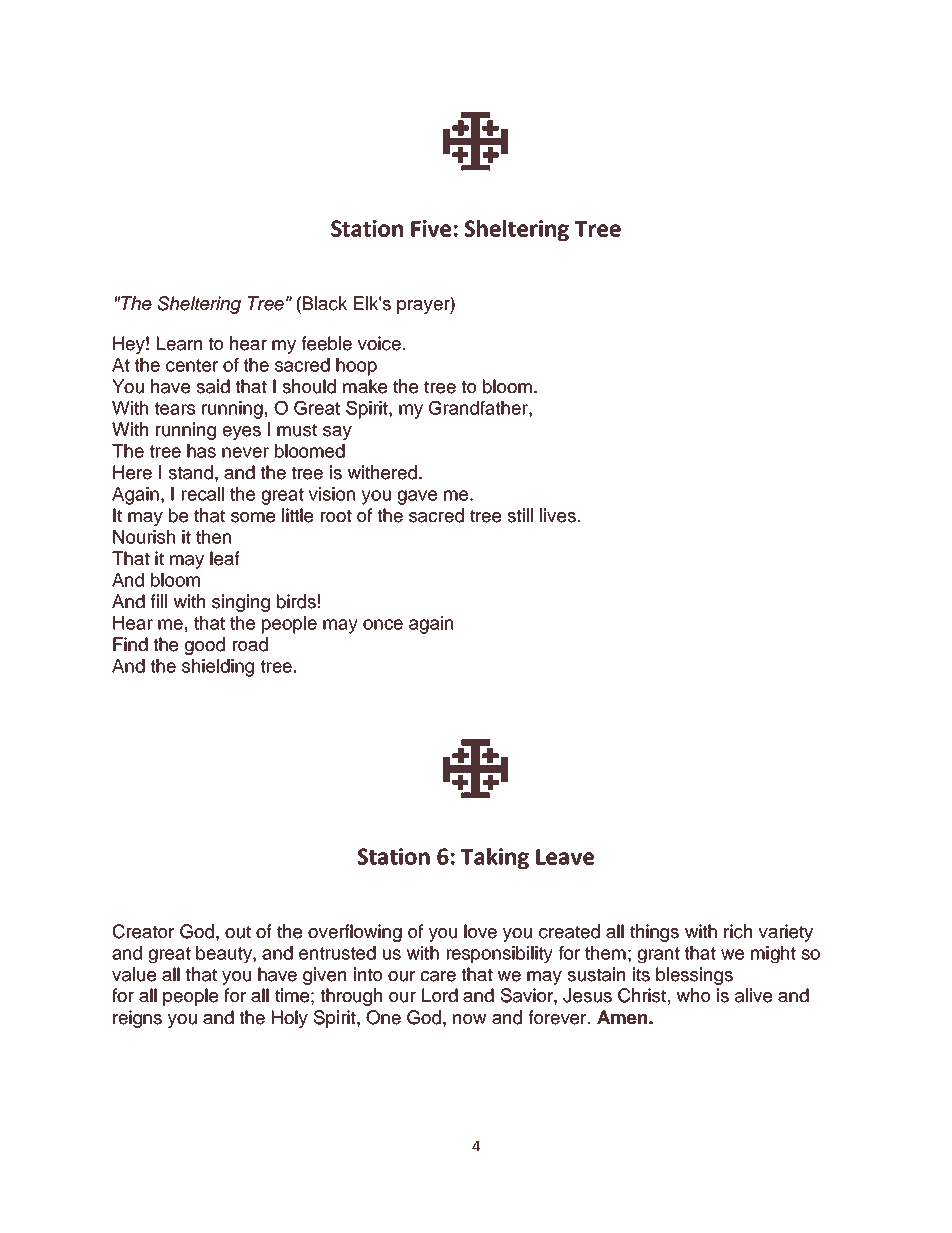  Describe the element at coordinates (218, 668) in the image. I see `shielding` at that location.
